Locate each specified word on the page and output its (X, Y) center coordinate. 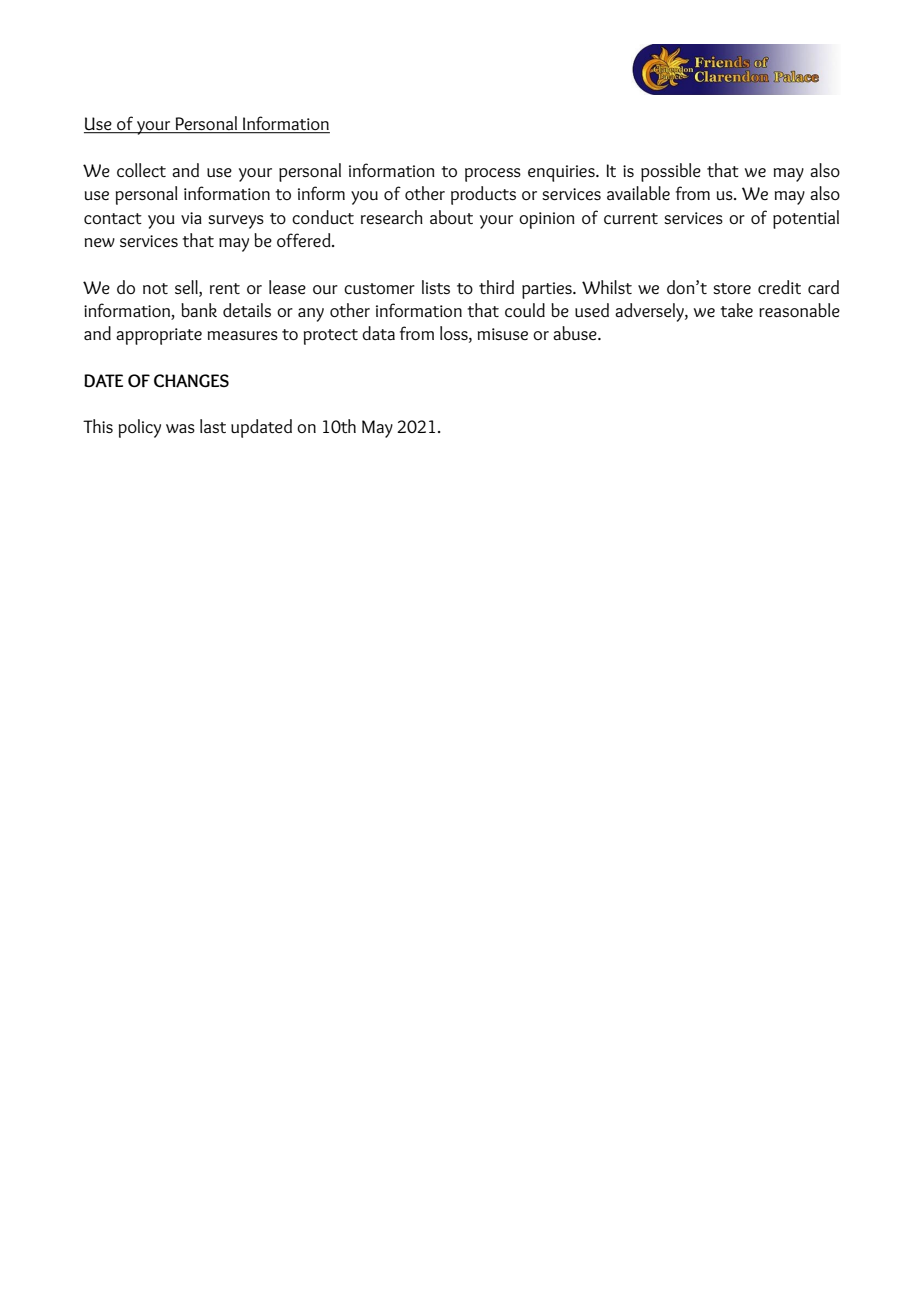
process (493, 175)
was (180, 428)
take (736, 310)
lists (436, 287)
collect (141, 170)
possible (671, 172)
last (213, 426)
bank (199, 310)
